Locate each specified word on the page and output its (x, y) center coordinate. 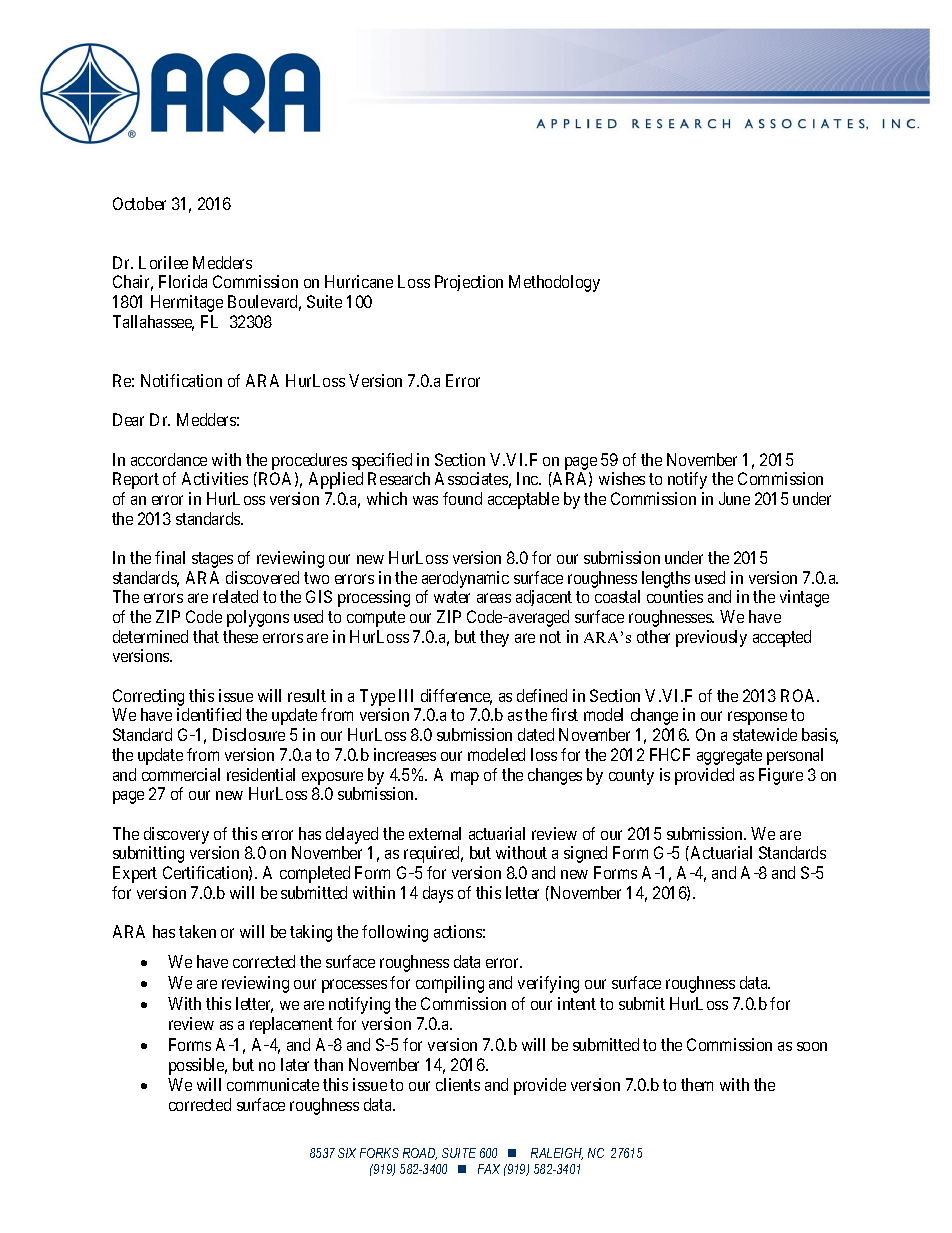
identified (209, 714)
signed (585, 854)
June (734, 498)
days (438, 894)
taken (197, 931)
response (757, 718)
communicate (273, 1084)
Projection (469, 283)
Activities (215, 478)
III (406, 695)
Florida (183, 281)
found (462, 498)
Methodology (554, 283)
